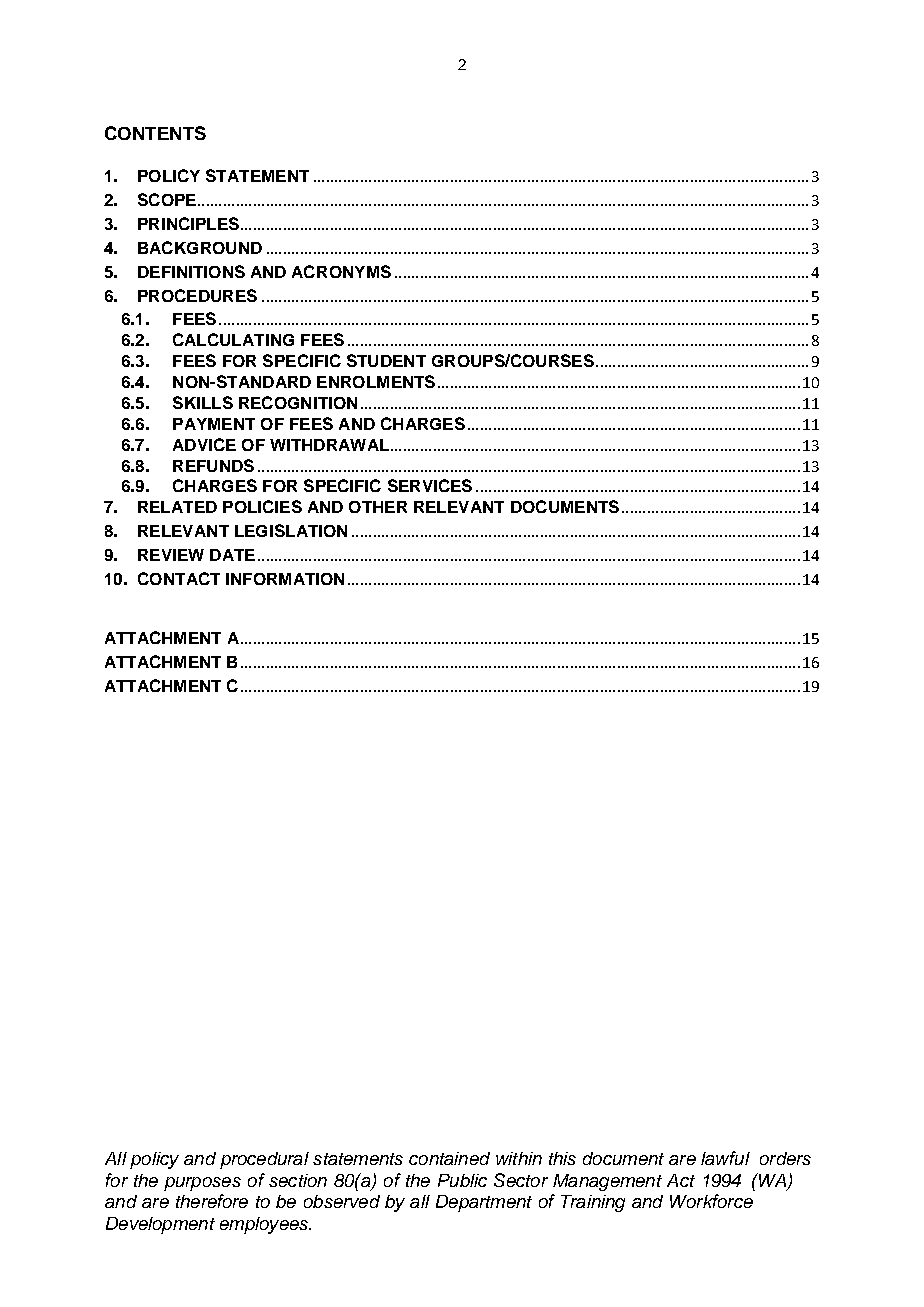  I want to click on procedural, so click(264, 1160).
